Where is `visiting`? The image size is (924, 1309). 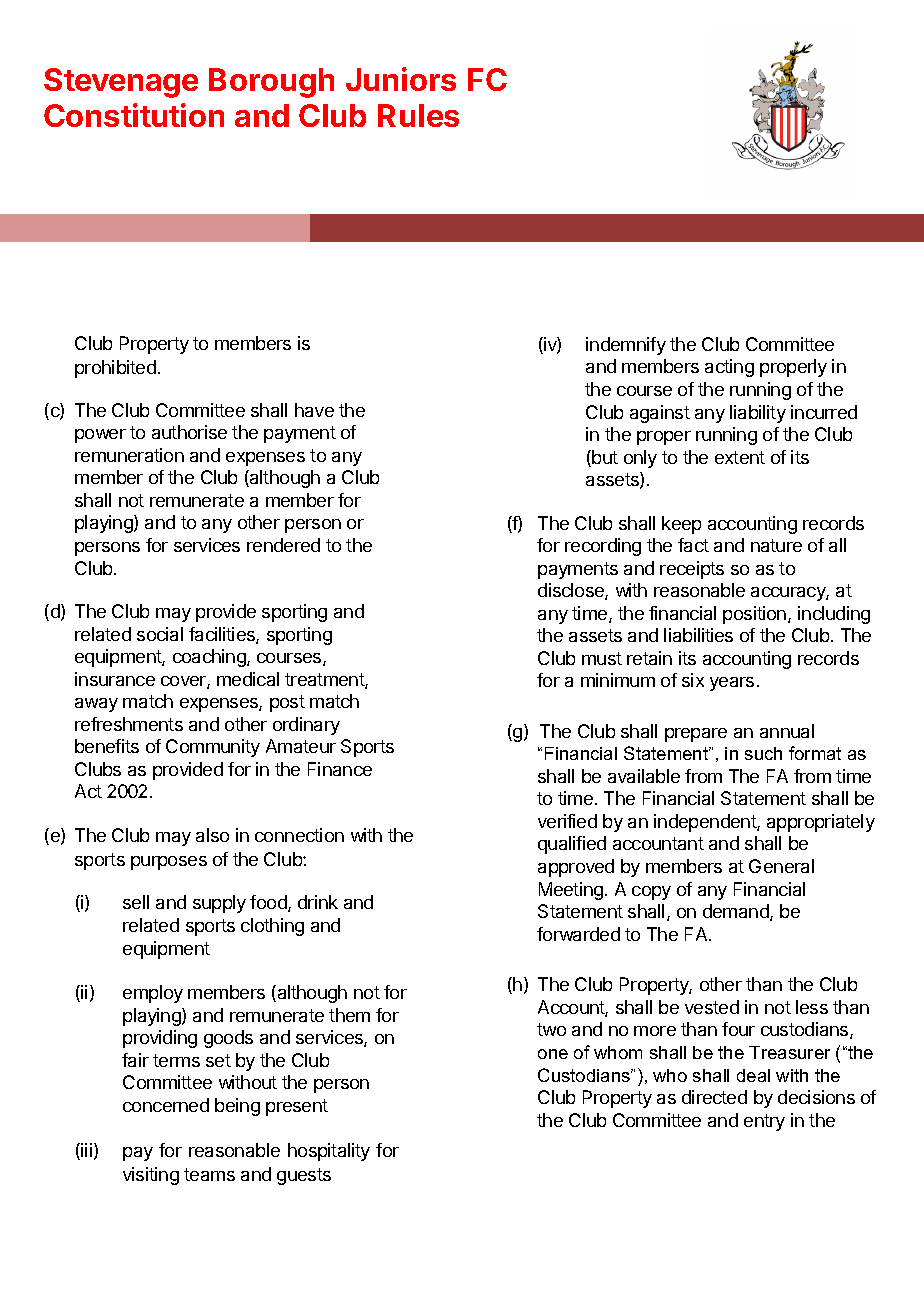 visiting is located at coordinates (151, 1176).
